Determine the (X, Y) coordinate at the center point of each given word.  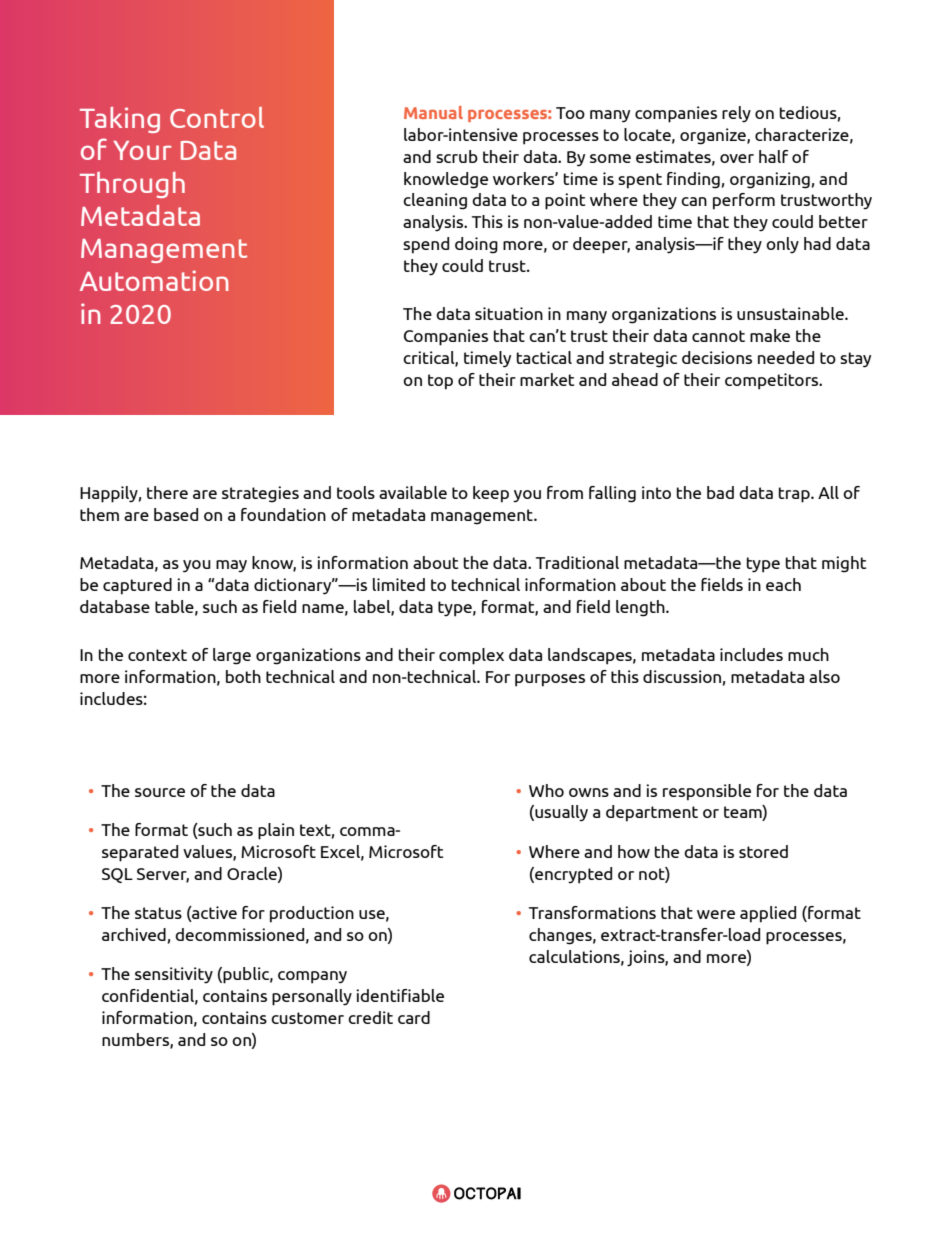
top (440, 382)
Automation (154, 280)
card (414, 1017)
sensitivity (174, 975)
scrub (457, 156)
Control (217, 117)
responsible (707, 792)
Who (546, 790)
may (231, 566)
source (160, 792)
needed (786, 357)
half (773, 156)
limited (399, 584)
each (783, 584)
